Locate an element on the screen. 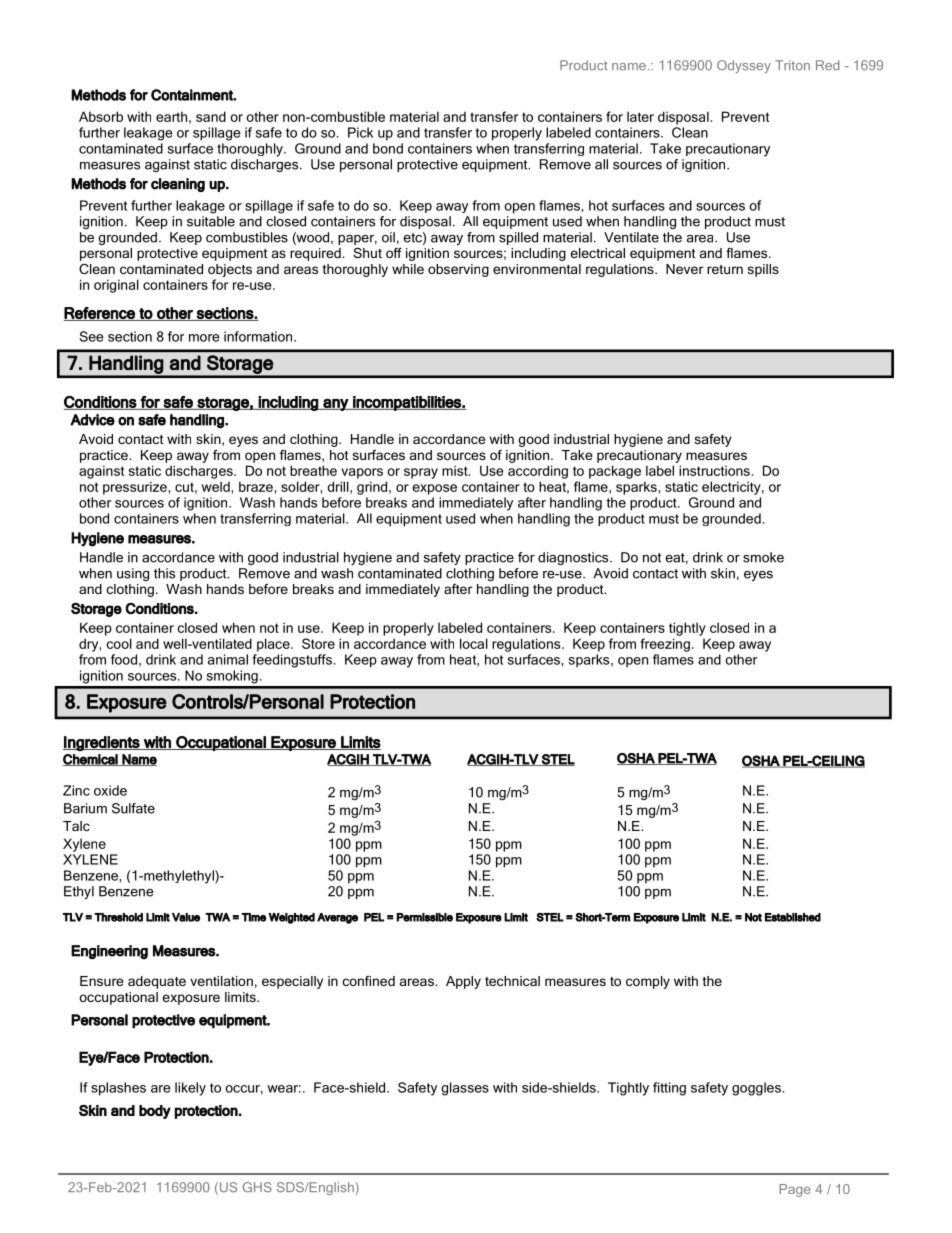 The image size is (952, 1233). Pick is located at coordinates (360, 132).
